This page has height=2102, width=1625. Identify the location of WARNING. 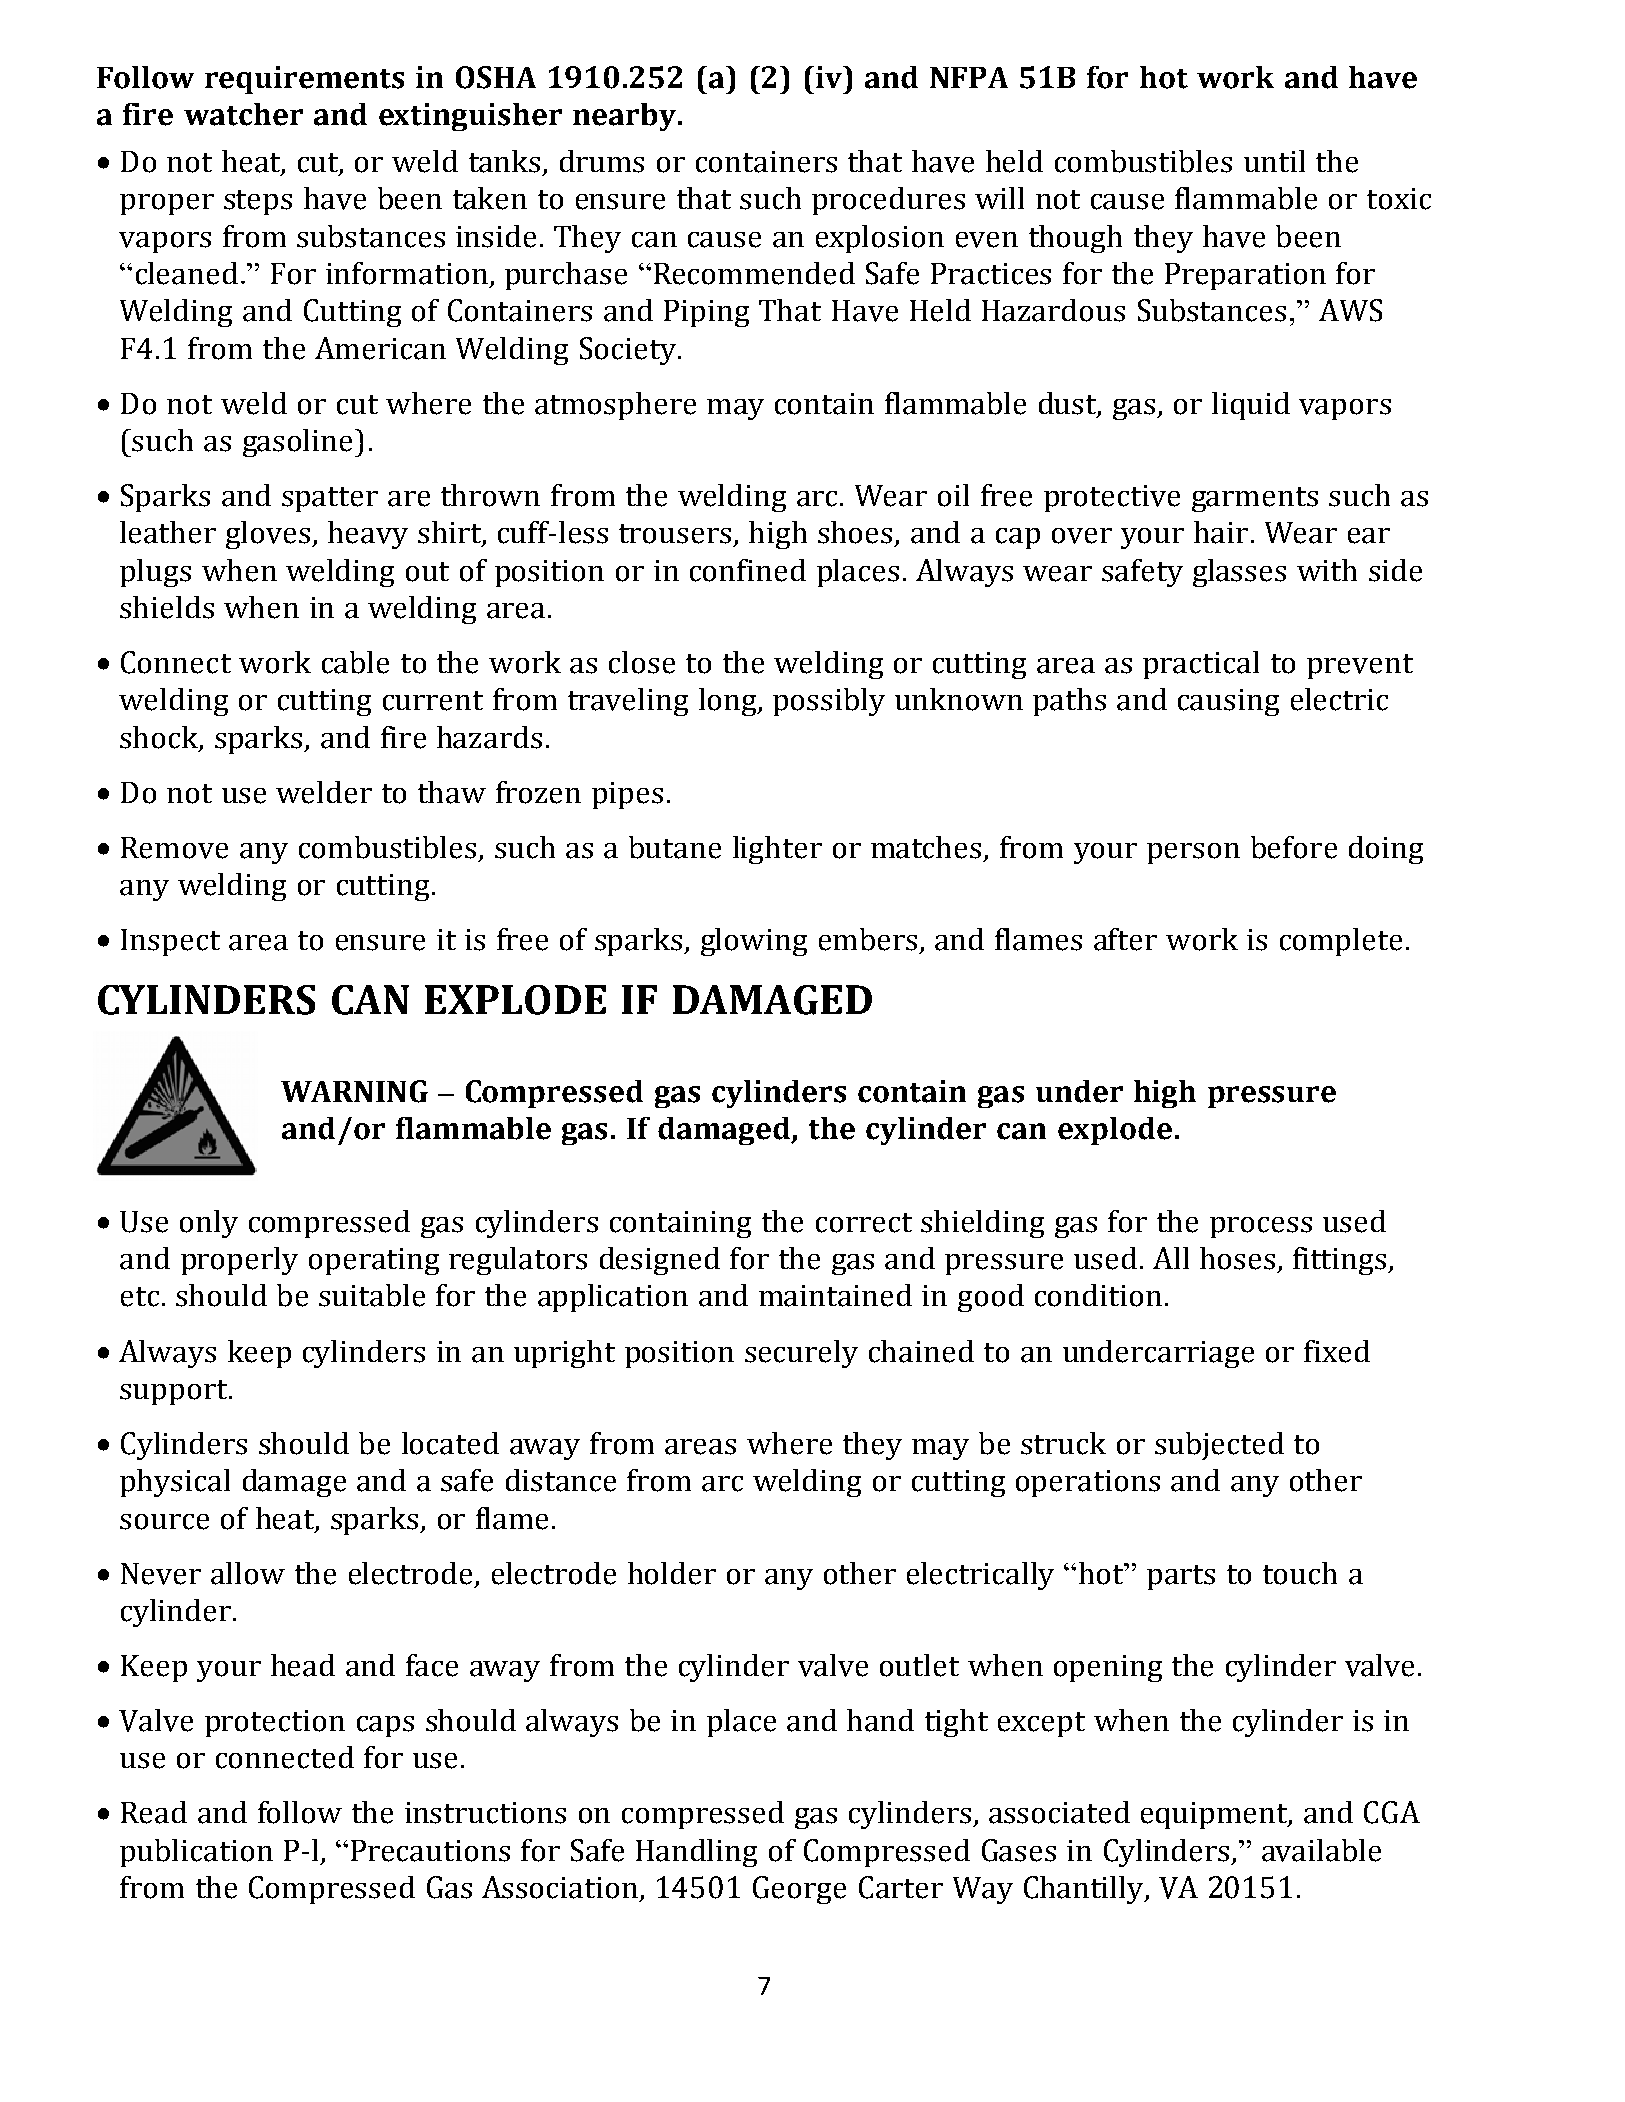
(354, 1091).
